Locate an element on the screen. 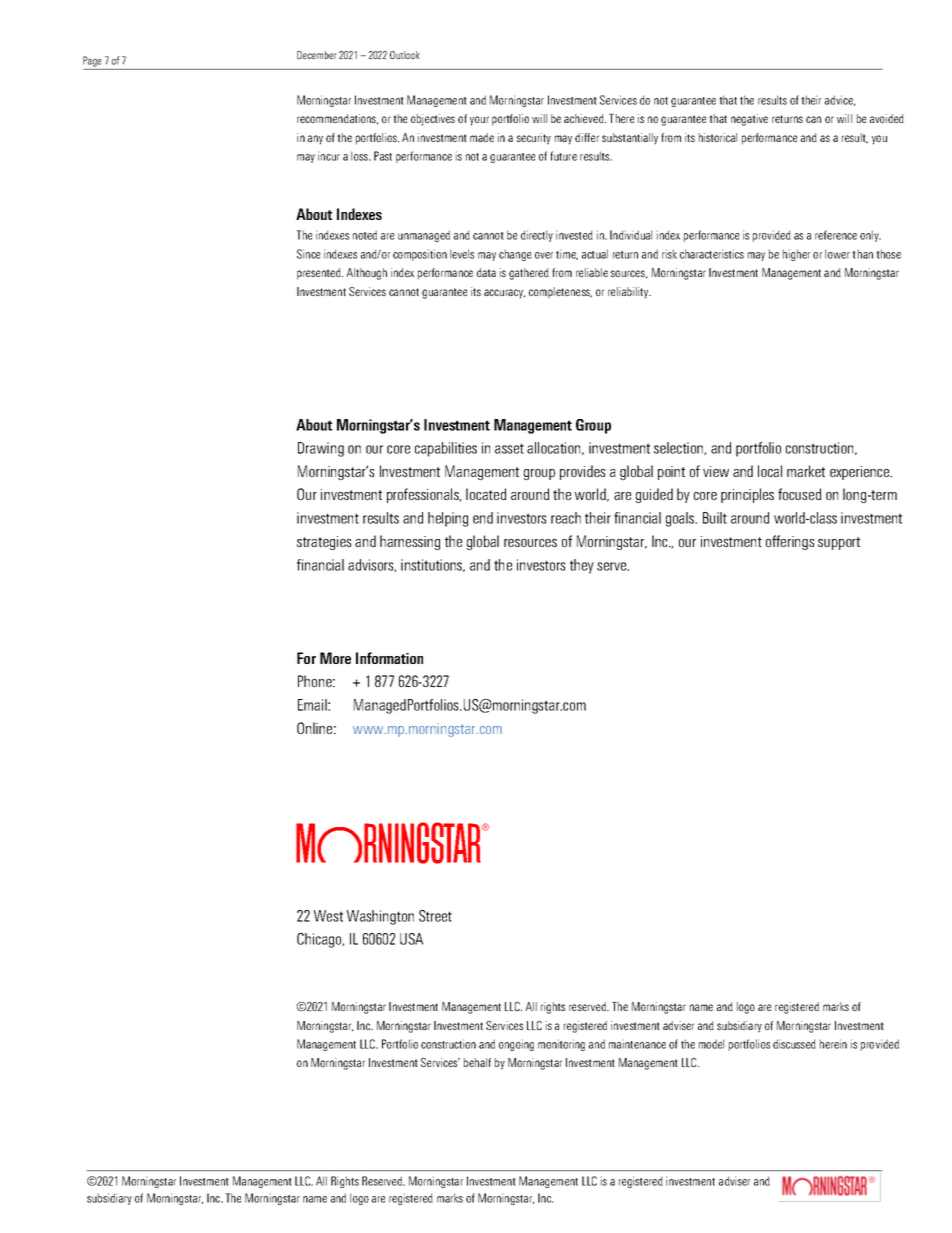 This screenshot has height=1233, width=952. Street is located at coordinates (435, 916).
